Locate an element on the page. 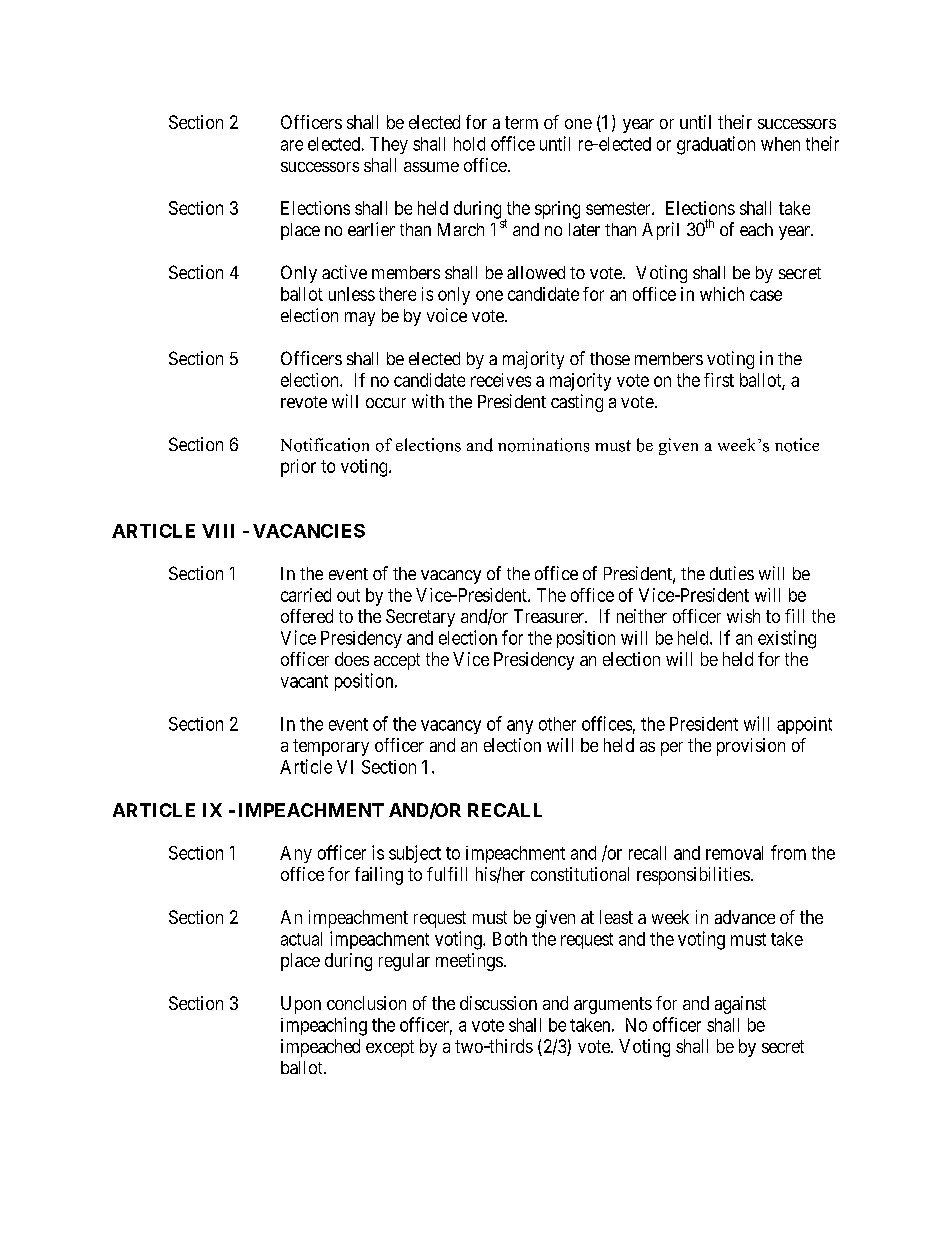  provision is located at coordinates (751, 747).
